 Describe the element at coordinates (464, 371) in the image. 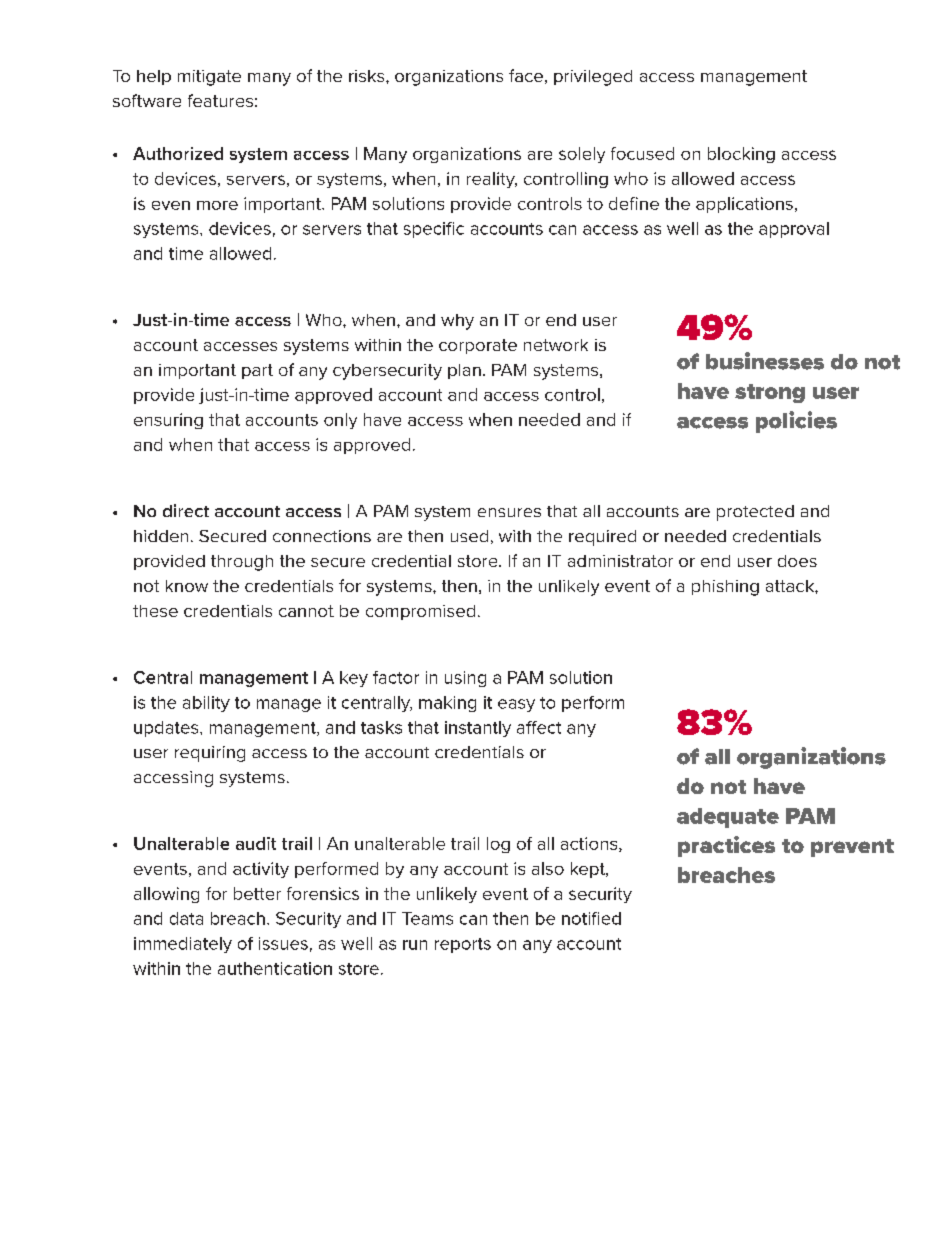

I see `plan` at that location.
